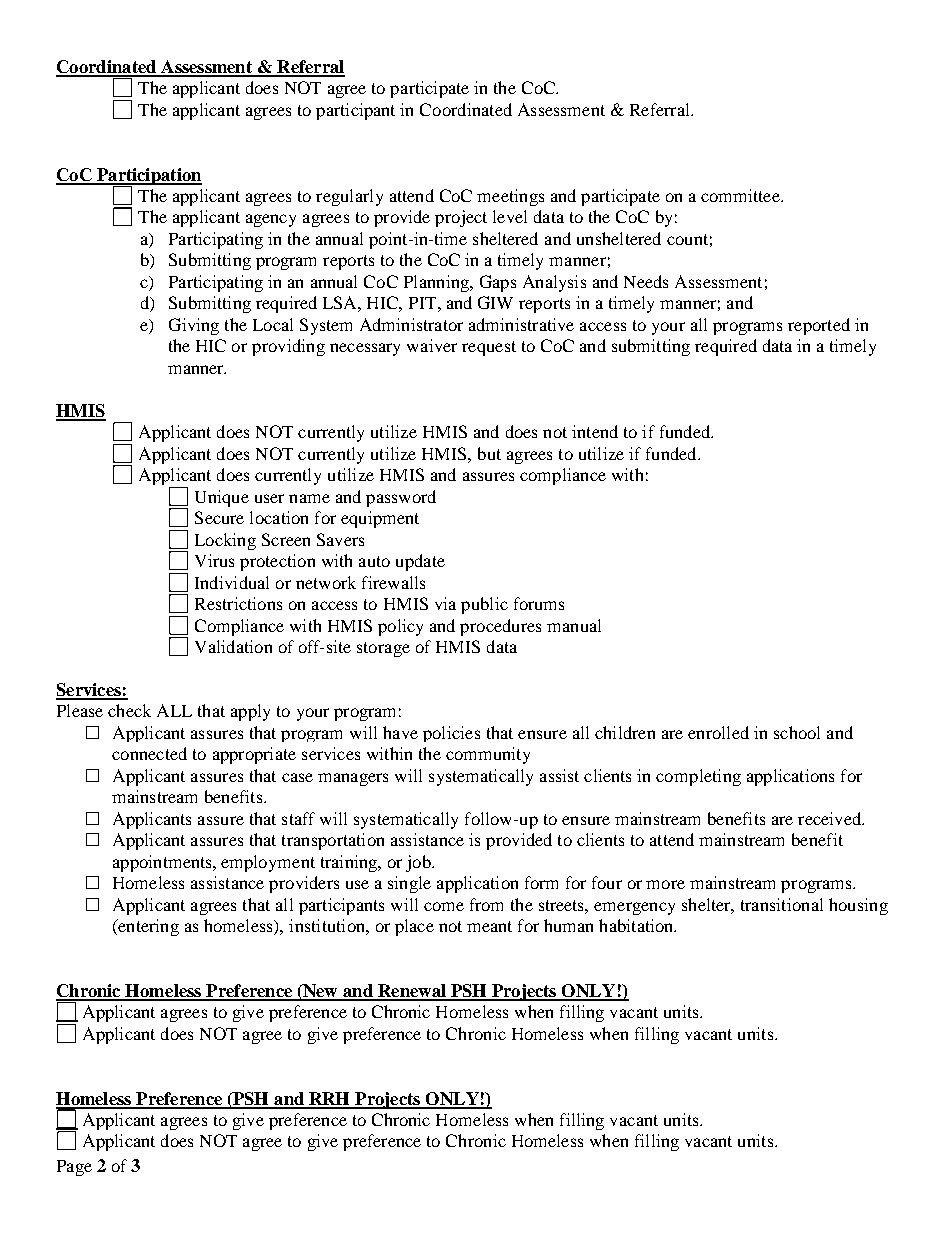 This screenshot has width=952, height=1233. What do you see at coordinates (148, 177) in the screenshot?
I see `Participation` at bounding box center [148, 177].
